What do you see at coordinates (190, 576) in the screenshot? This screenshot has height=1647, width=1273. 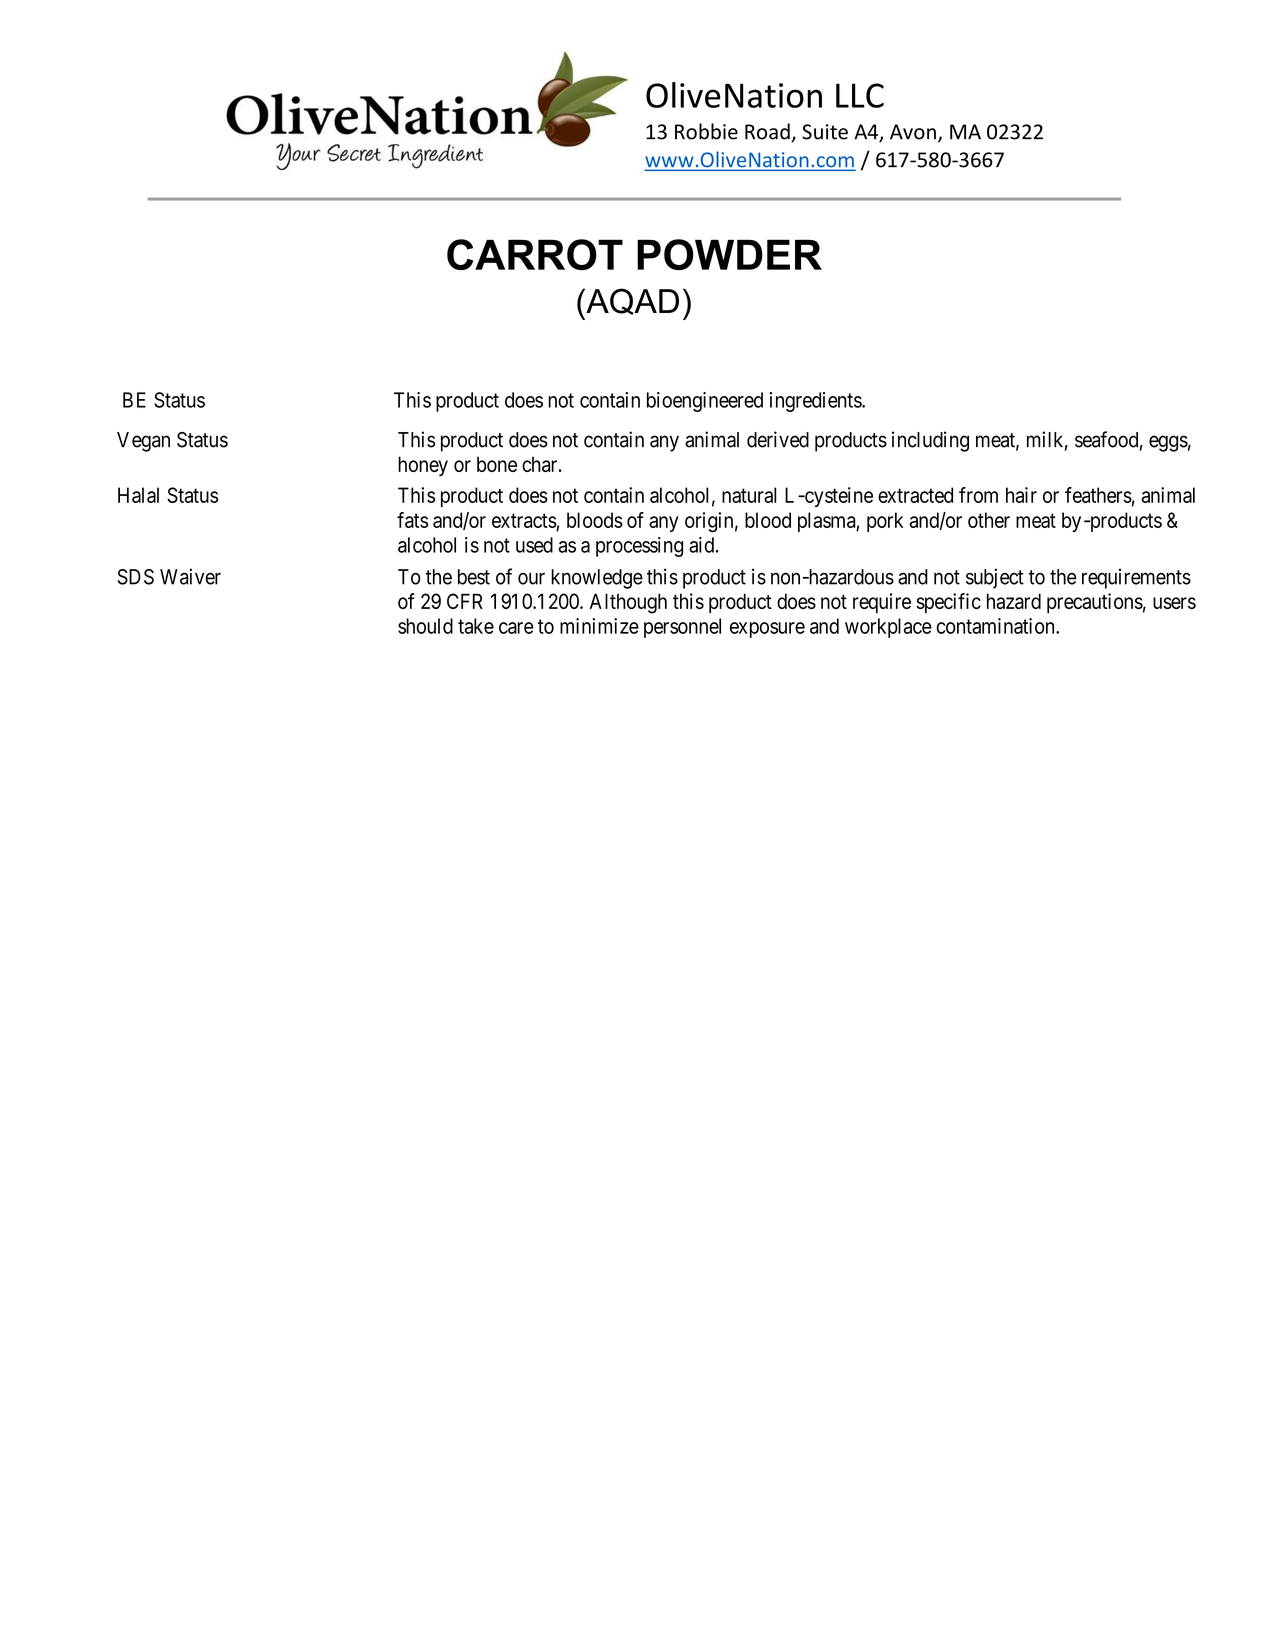 I see `Waiver` at bounding box center [190, 576].
